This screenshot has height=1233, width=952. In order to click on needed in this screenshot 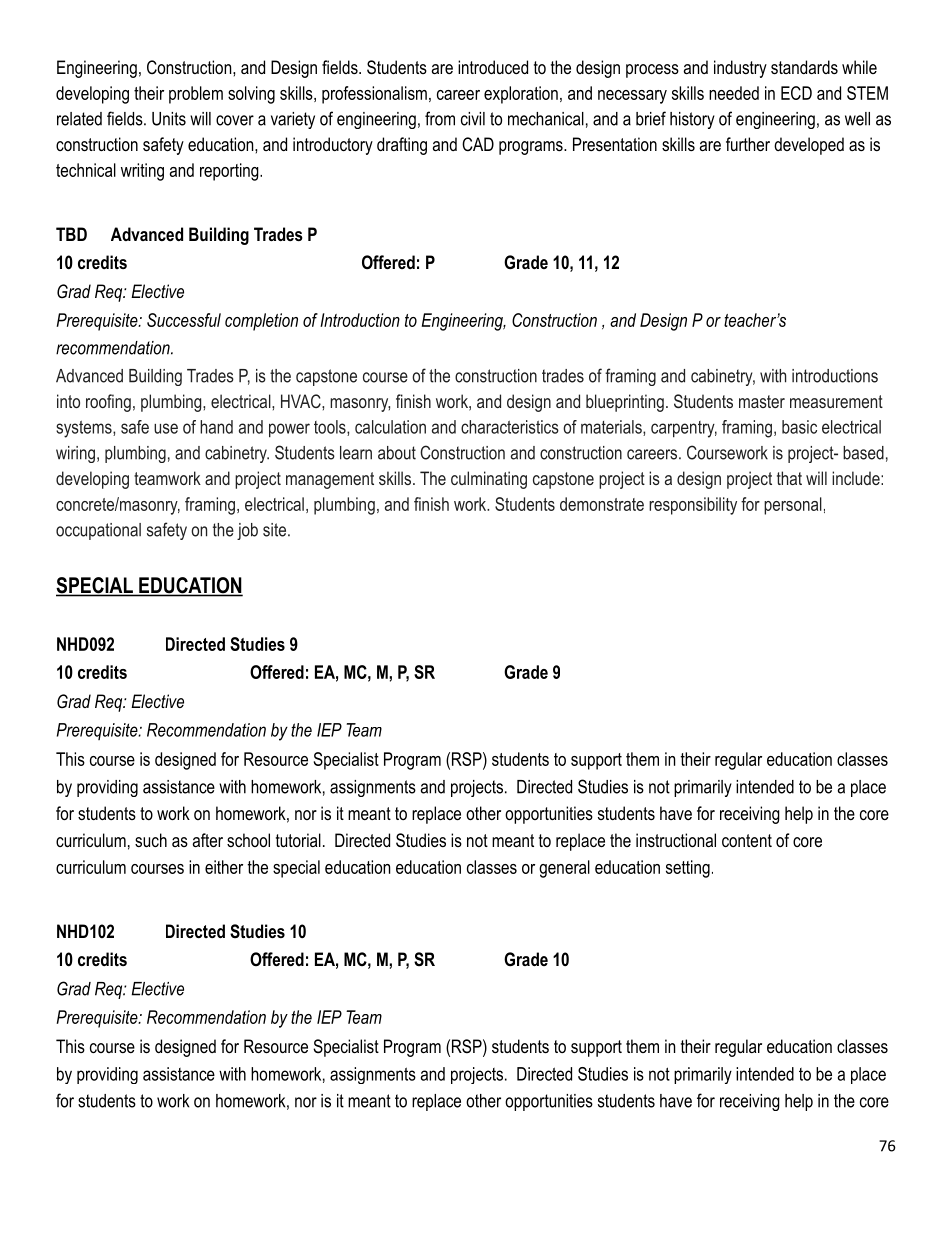, I will do `click(734, 93)`.
